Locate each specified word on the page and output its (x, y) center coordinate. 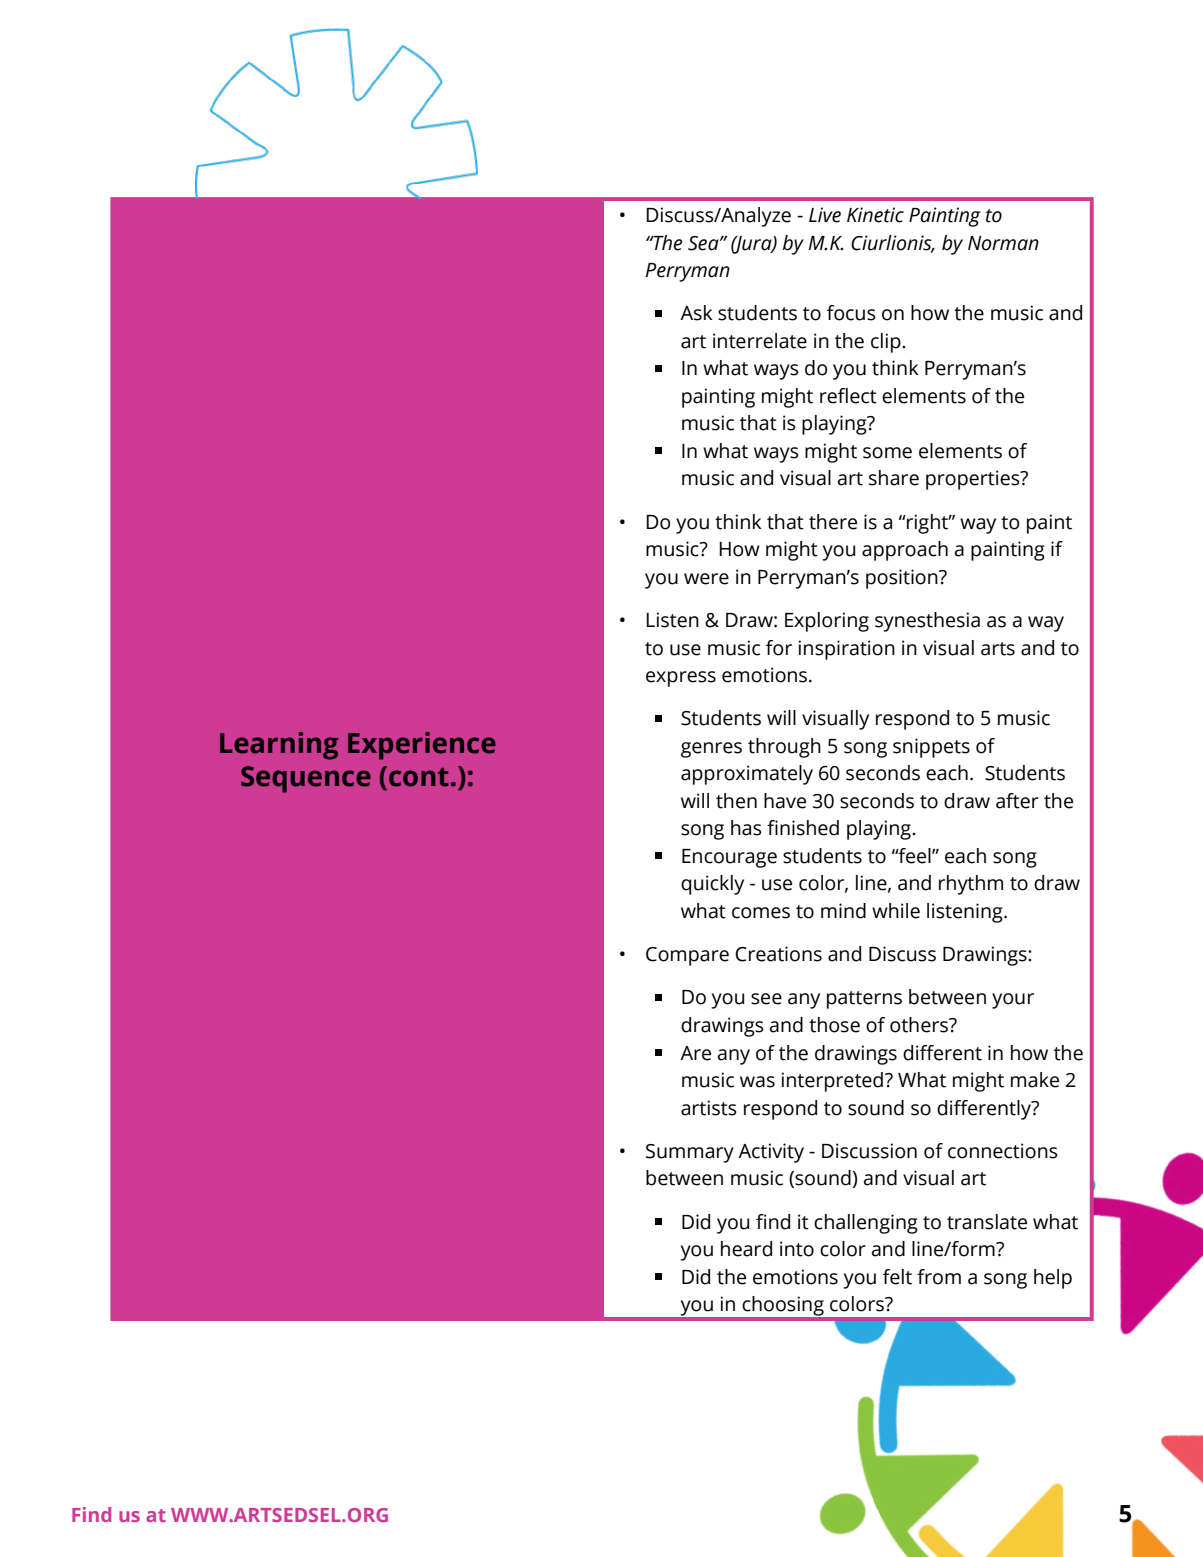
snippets (931, 748)
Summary (690, 1153)
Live (825, 215)
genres (711, 750)
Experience (422, 746)
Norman (1003, 243)
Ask (696, 313)
